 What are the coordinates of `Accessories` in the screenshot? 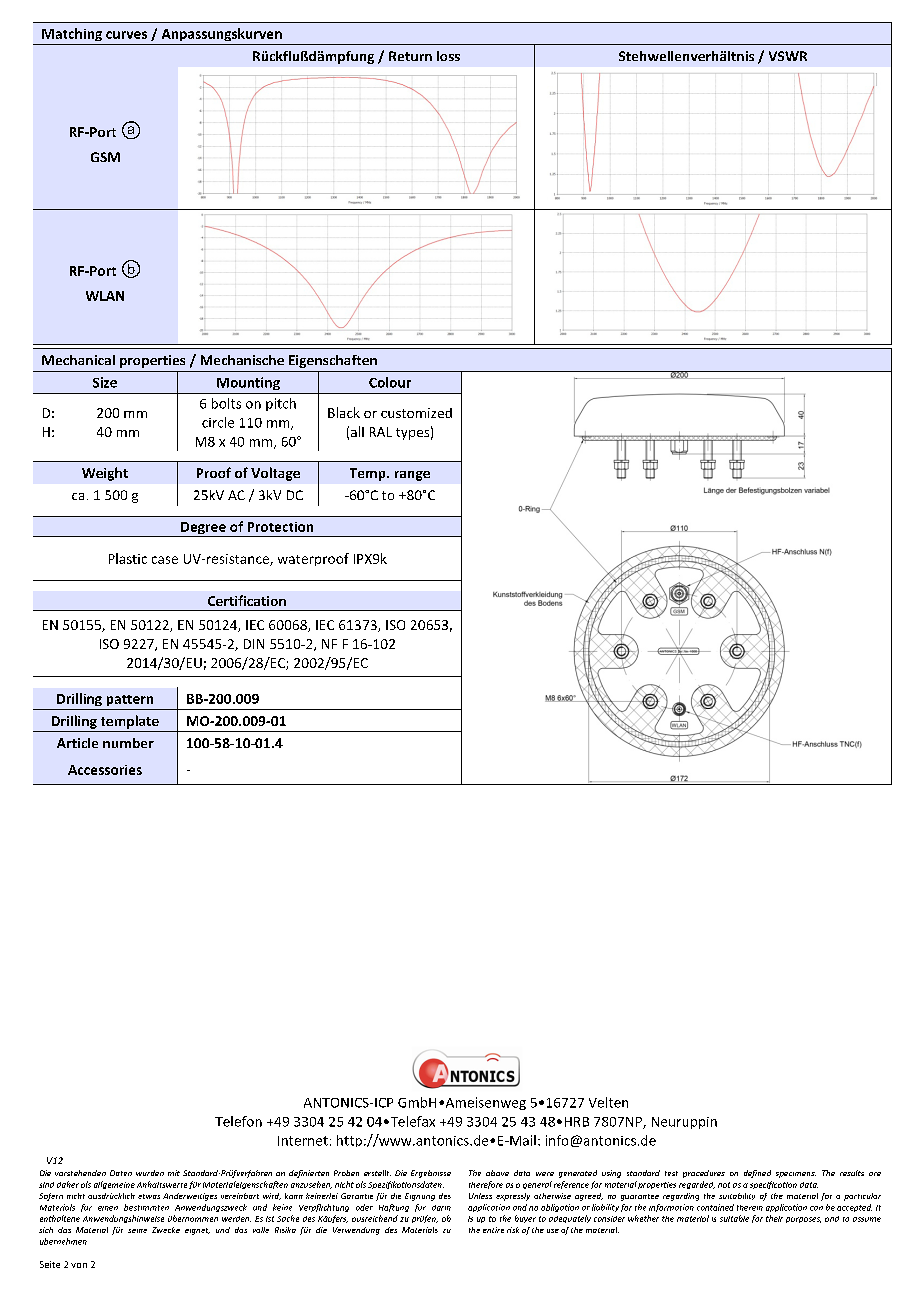 It's located at (105, 770).
